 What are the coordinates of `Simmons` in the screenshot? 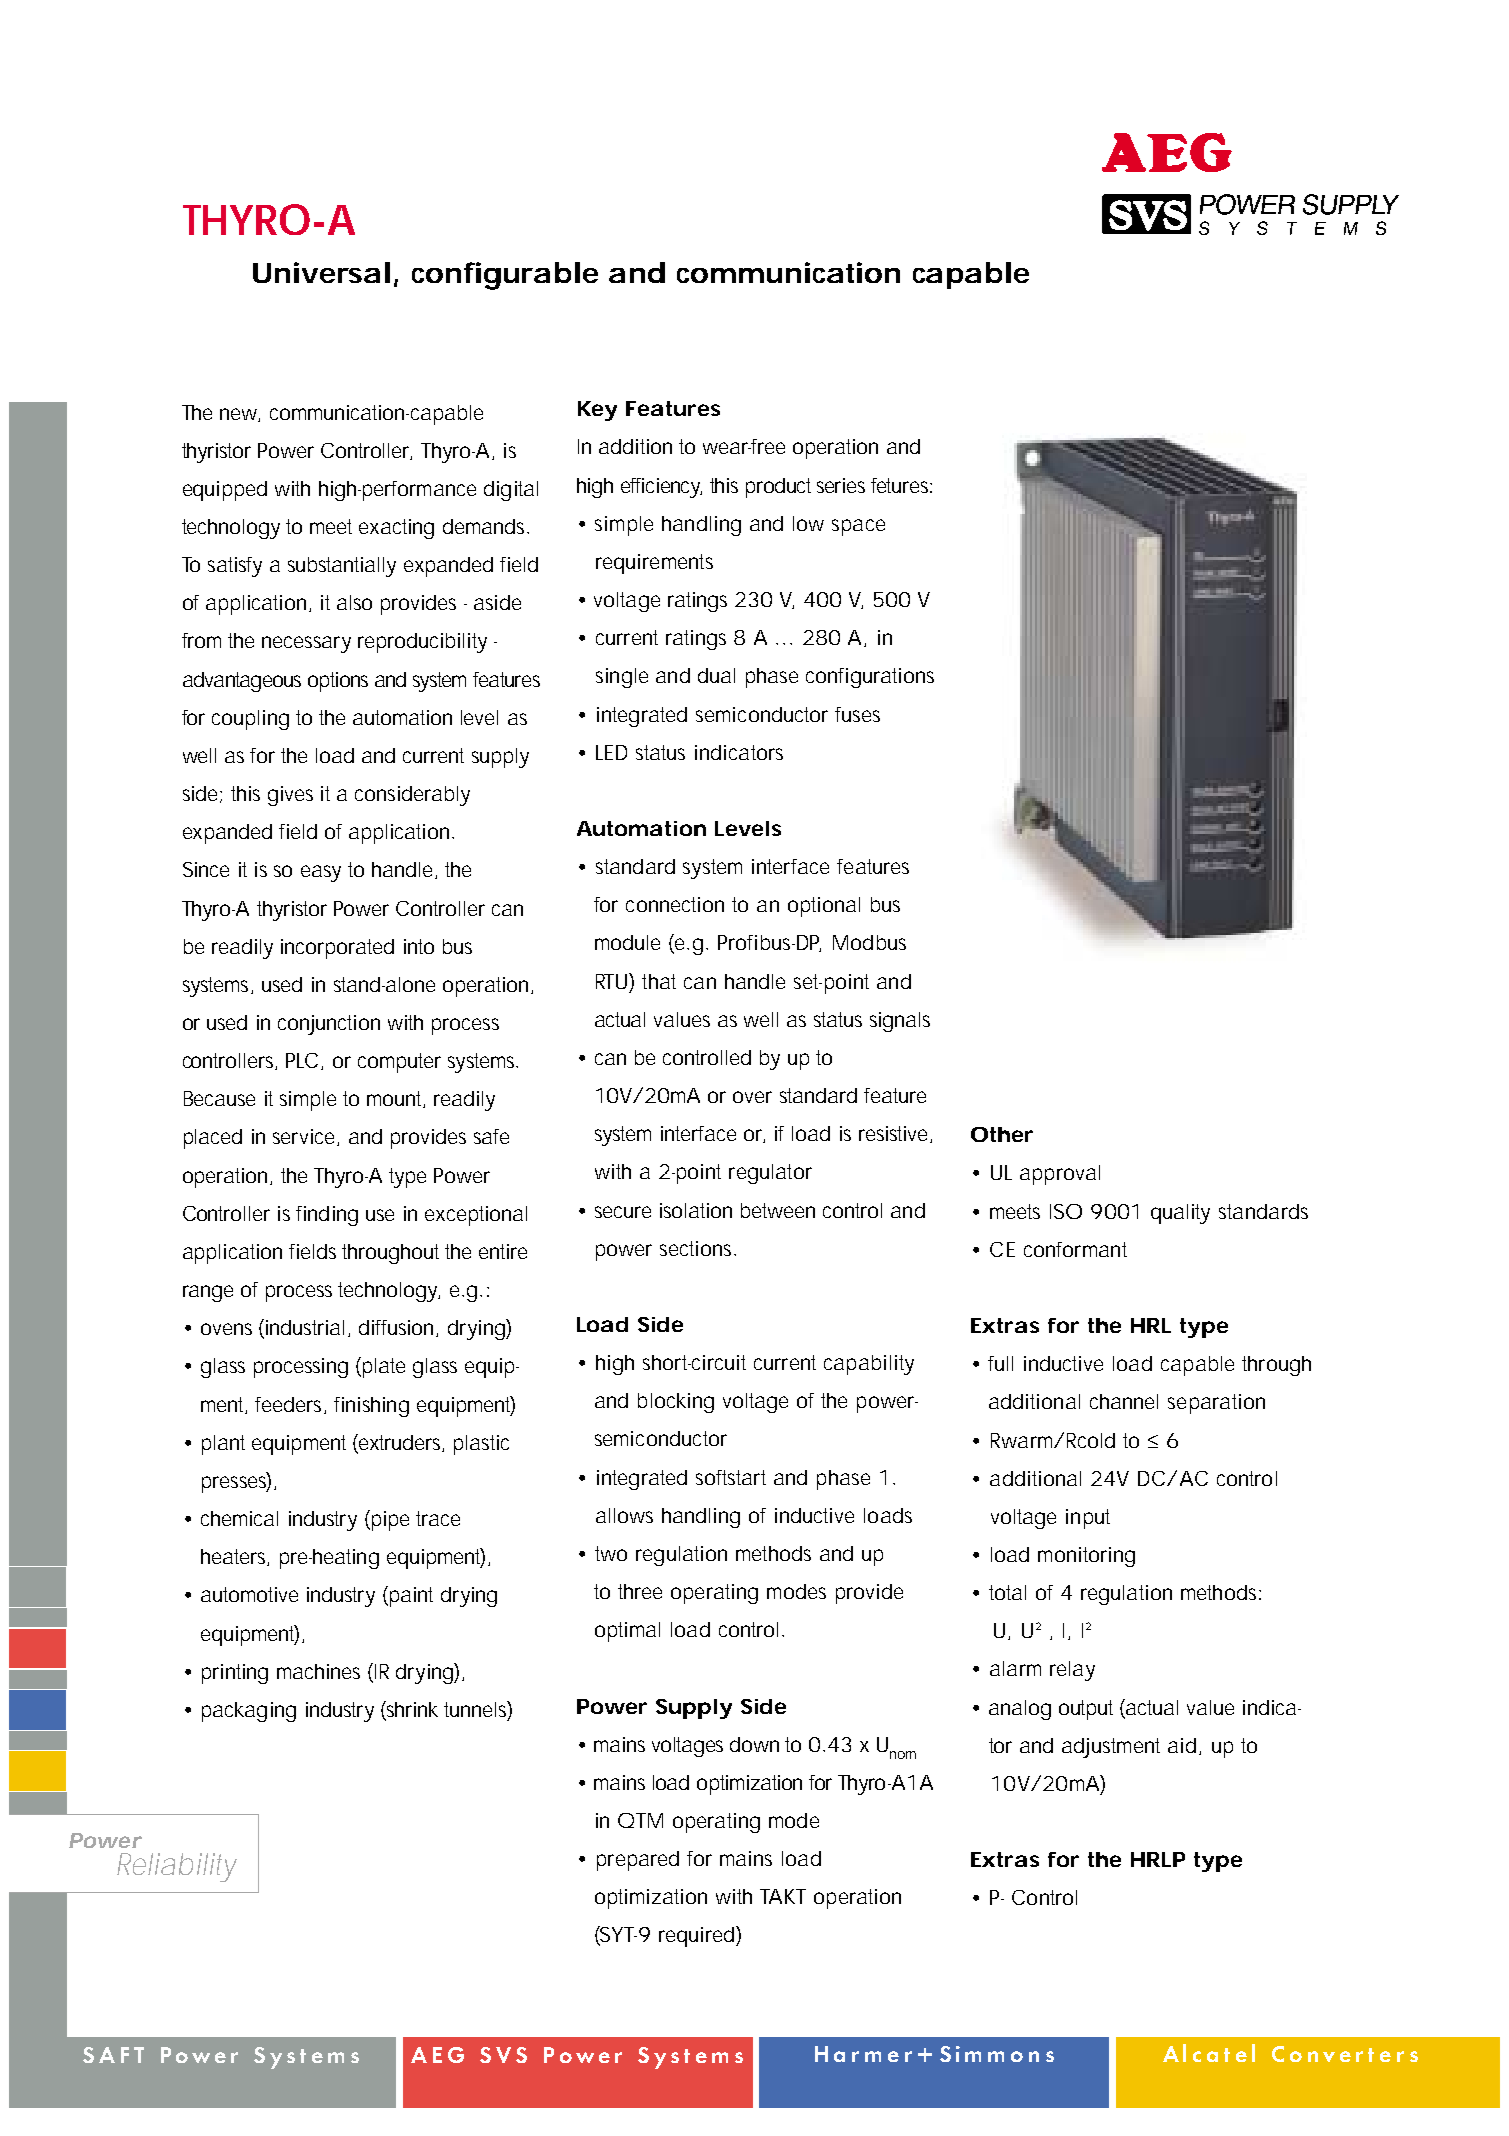 It's located at (997, 2054).
